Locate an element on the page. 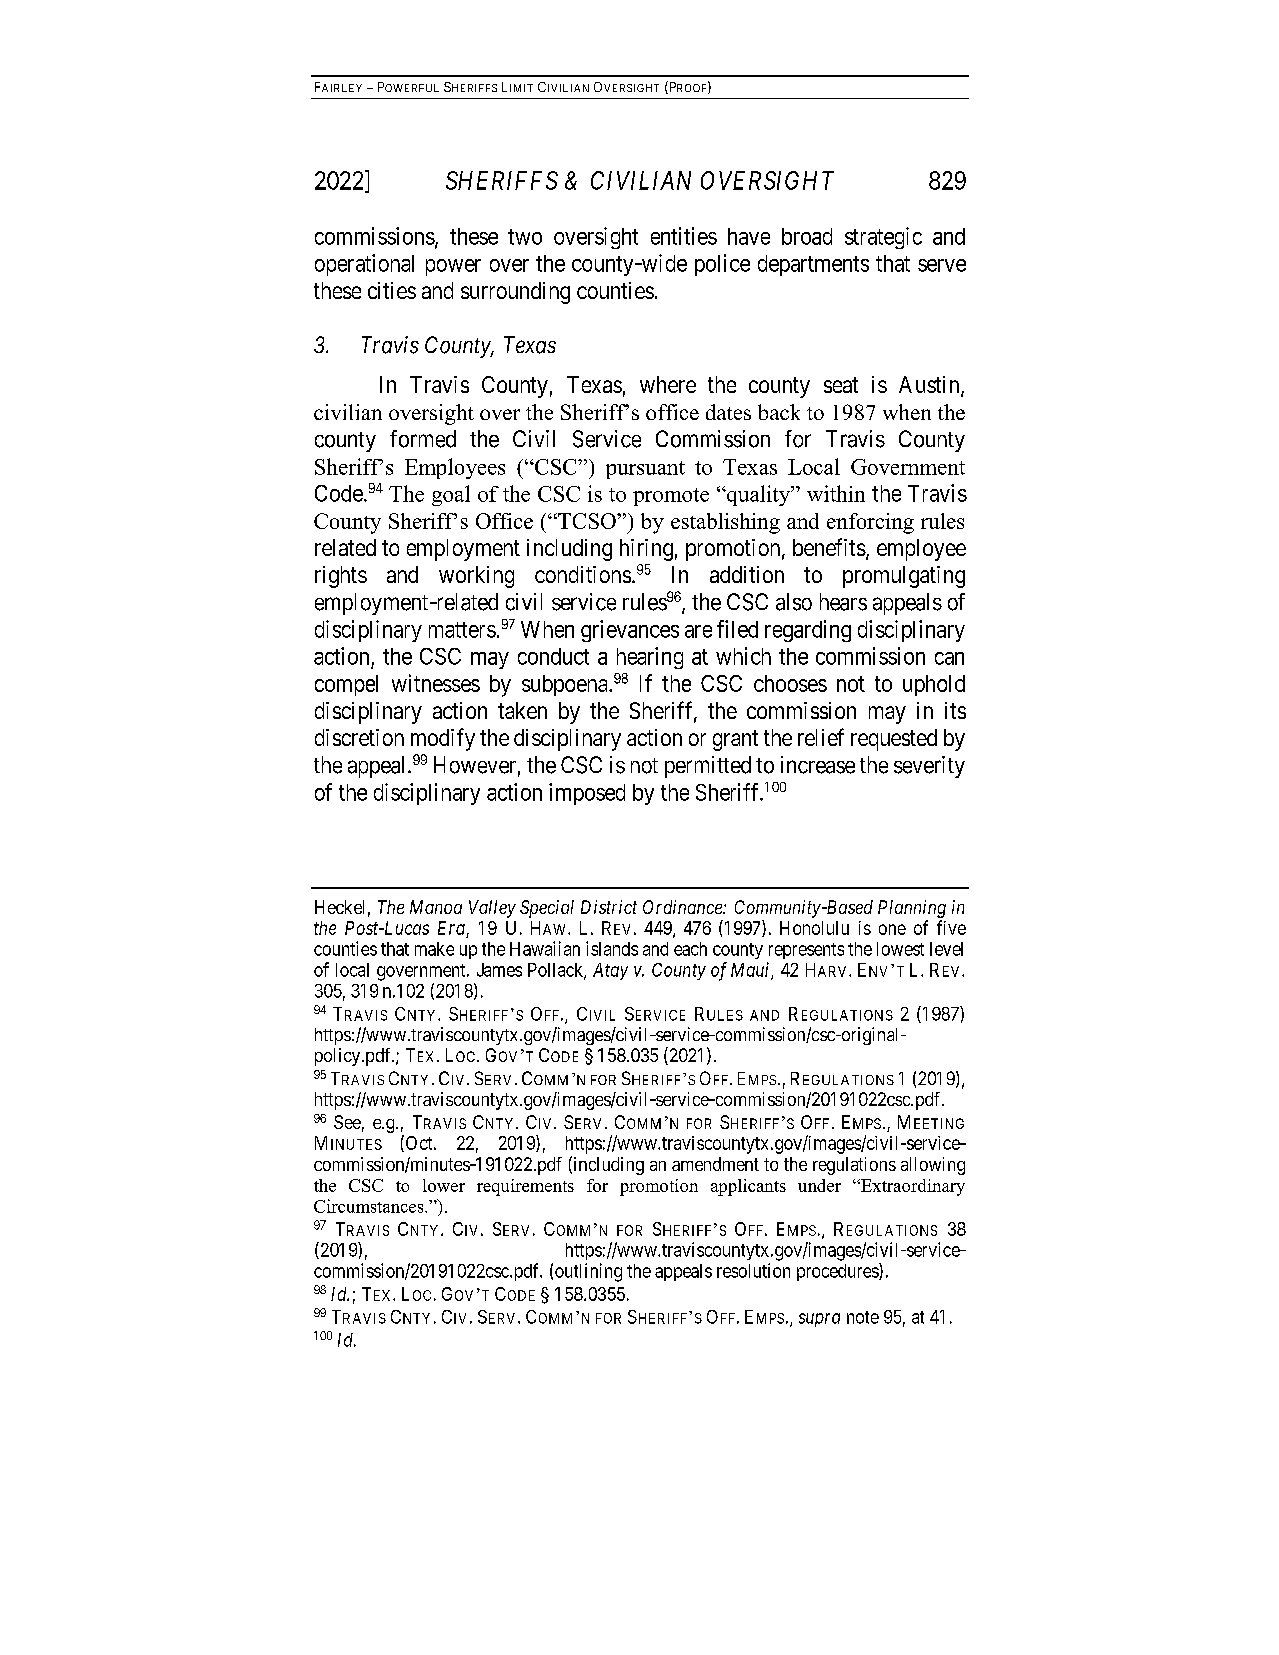  imposed is located at coordinates (587, 794).
